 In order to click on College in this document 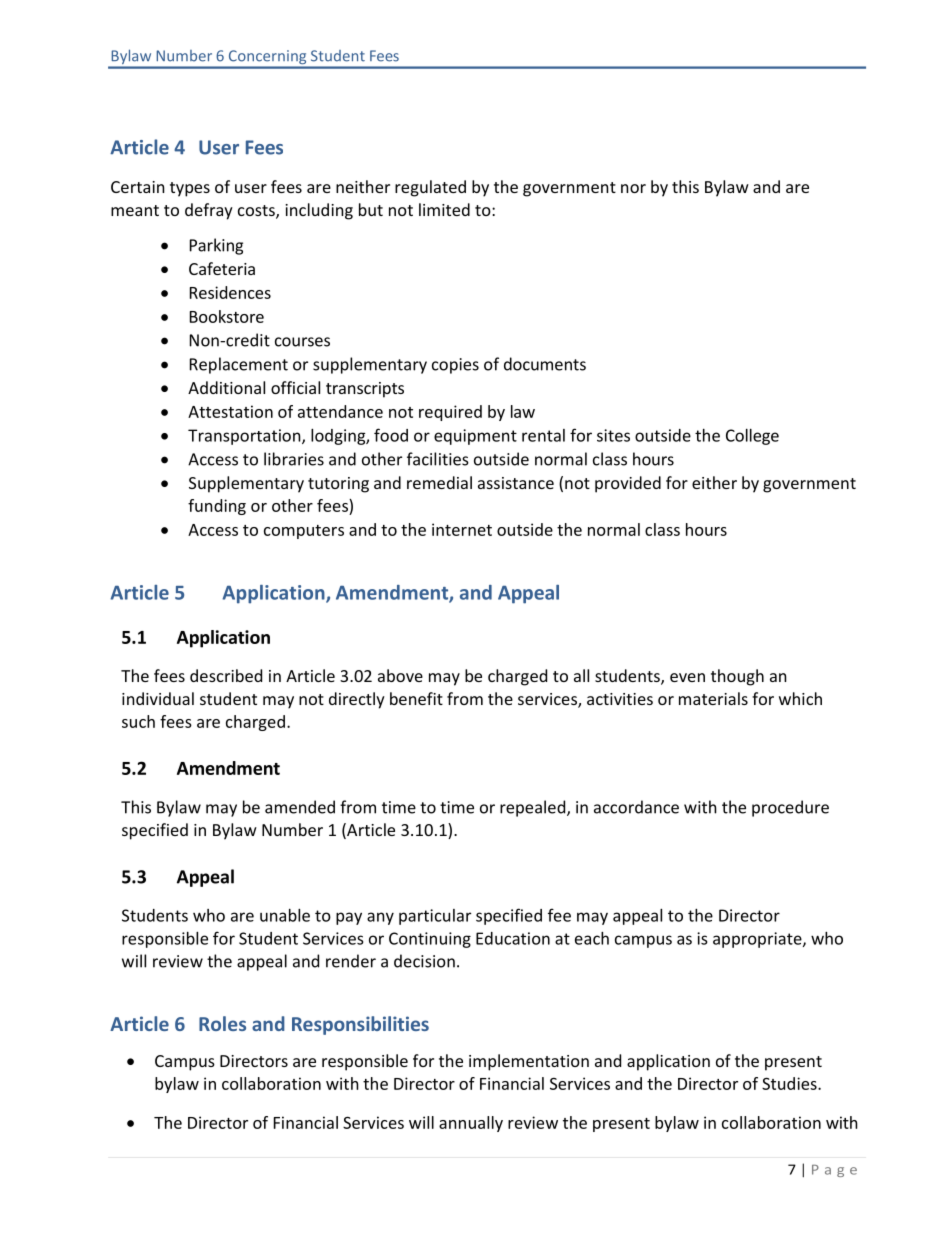, I will do `click(752, 437)`.
